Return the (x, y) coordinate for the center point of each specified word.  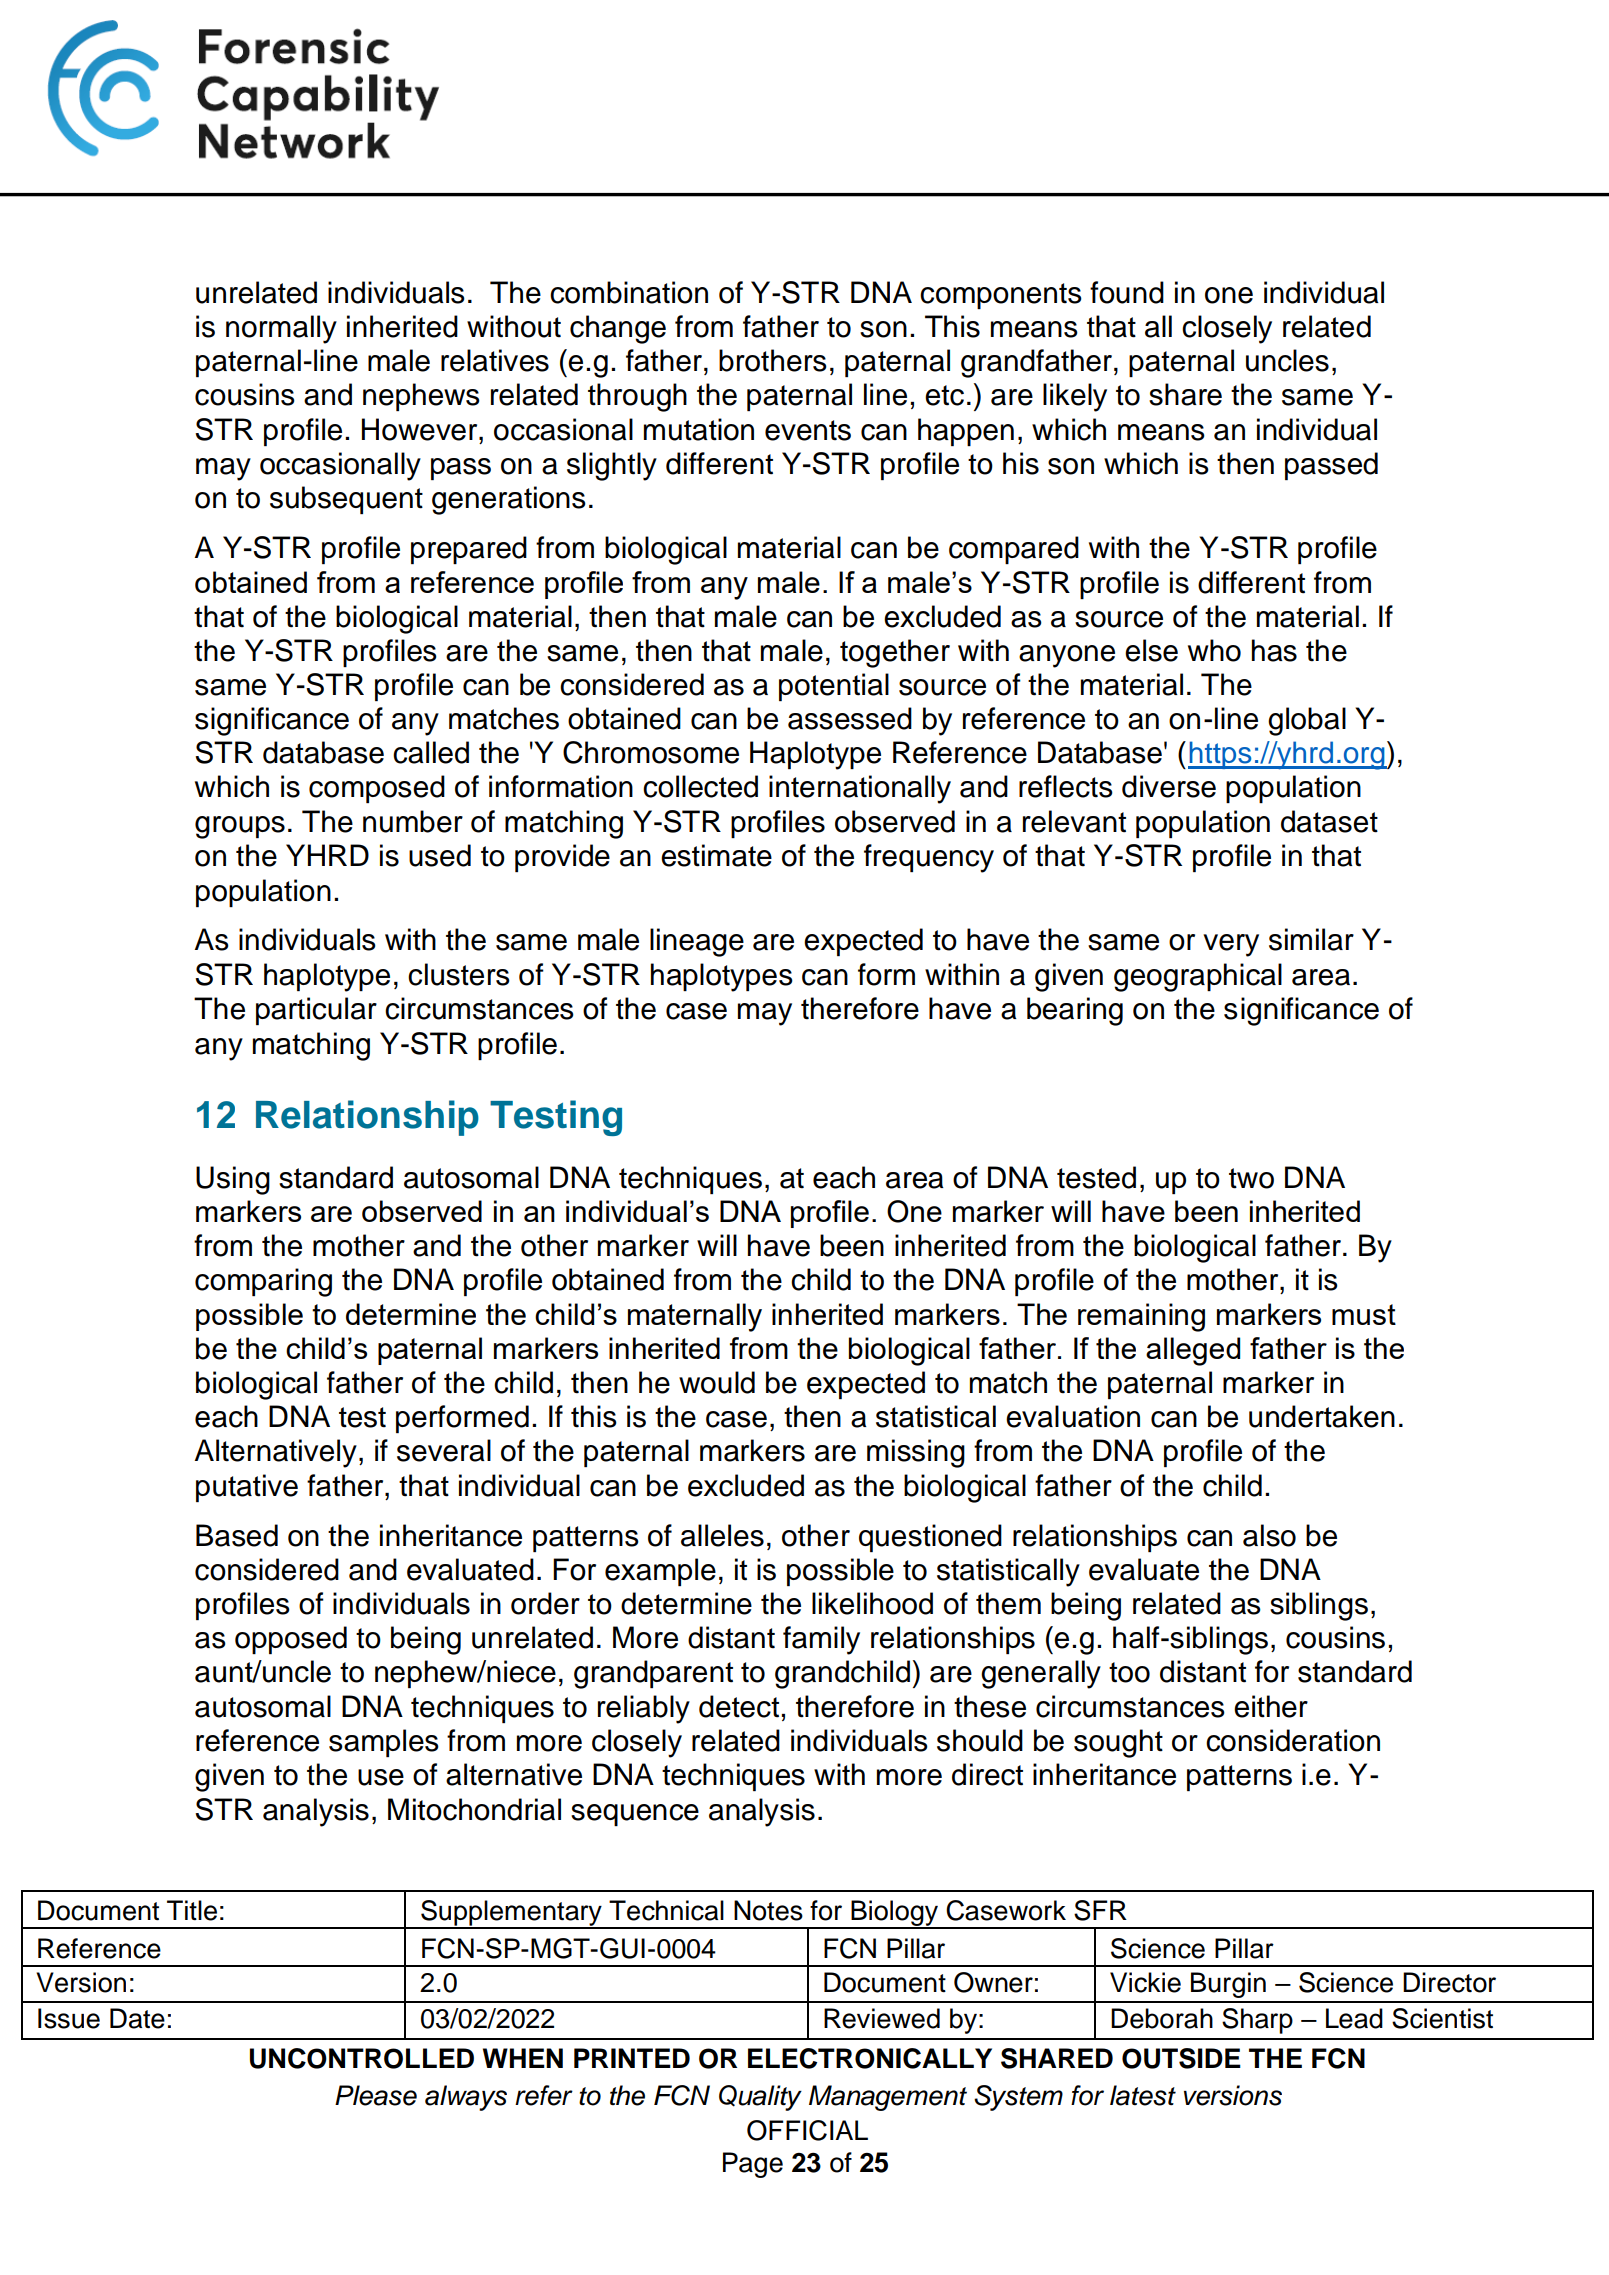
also (1269, 1535)
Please (376, 2095)
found (1127, 292)
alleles (722, 1535)
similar (1311, 939)
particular (316, 1011)
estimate (716, 855)
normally (281, 329)
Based (237, 1535)
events (808, 430)
